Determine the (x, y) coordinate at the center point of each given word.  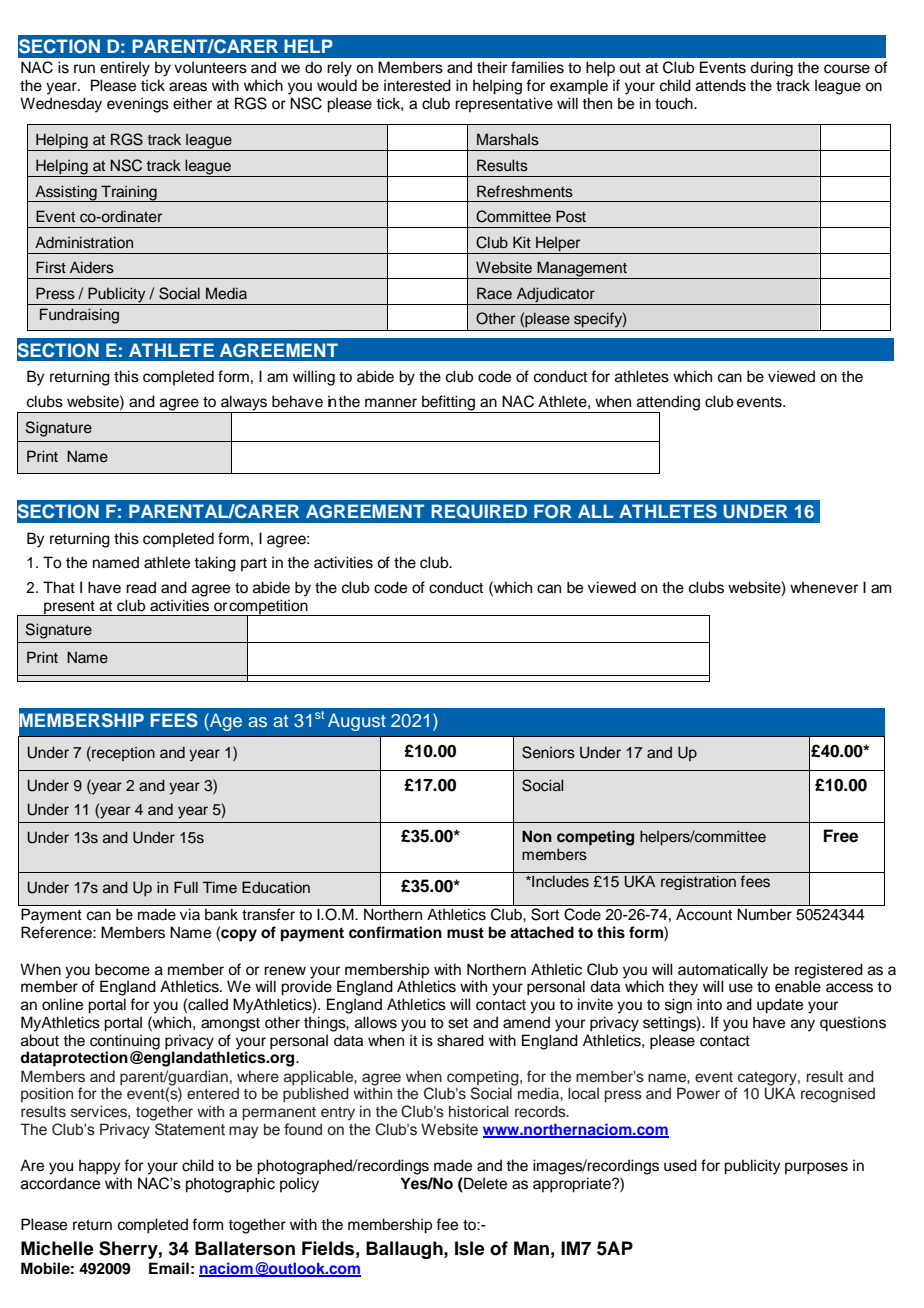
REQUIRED (479, 511)
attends (721, 85)
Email (169, 1268)
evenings (138, 105)
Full (186, 887)
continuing (125, 1043)
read (141, 587)
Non (537, 836)
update (780, 1006)
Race (494, 293)
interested (417, 85)
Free (841, 836)
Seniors (548, 752)
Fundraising (79, 316)
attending (668, 403)
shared (460, 1040)
